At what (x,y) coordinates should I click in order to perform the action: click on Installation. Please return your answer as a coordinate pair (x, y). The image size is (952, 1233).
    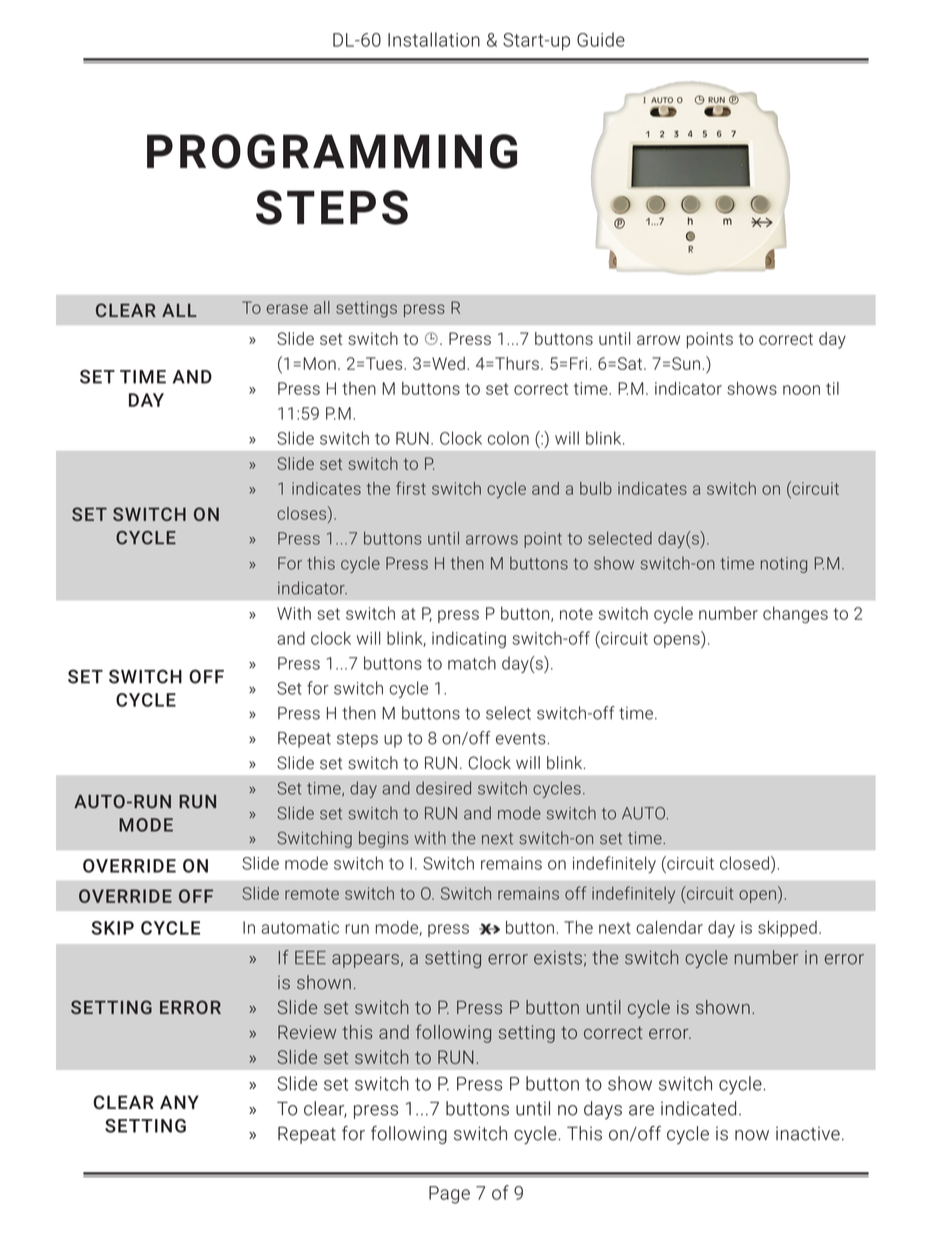
    Looking at the image, I should click on (434, 39).
